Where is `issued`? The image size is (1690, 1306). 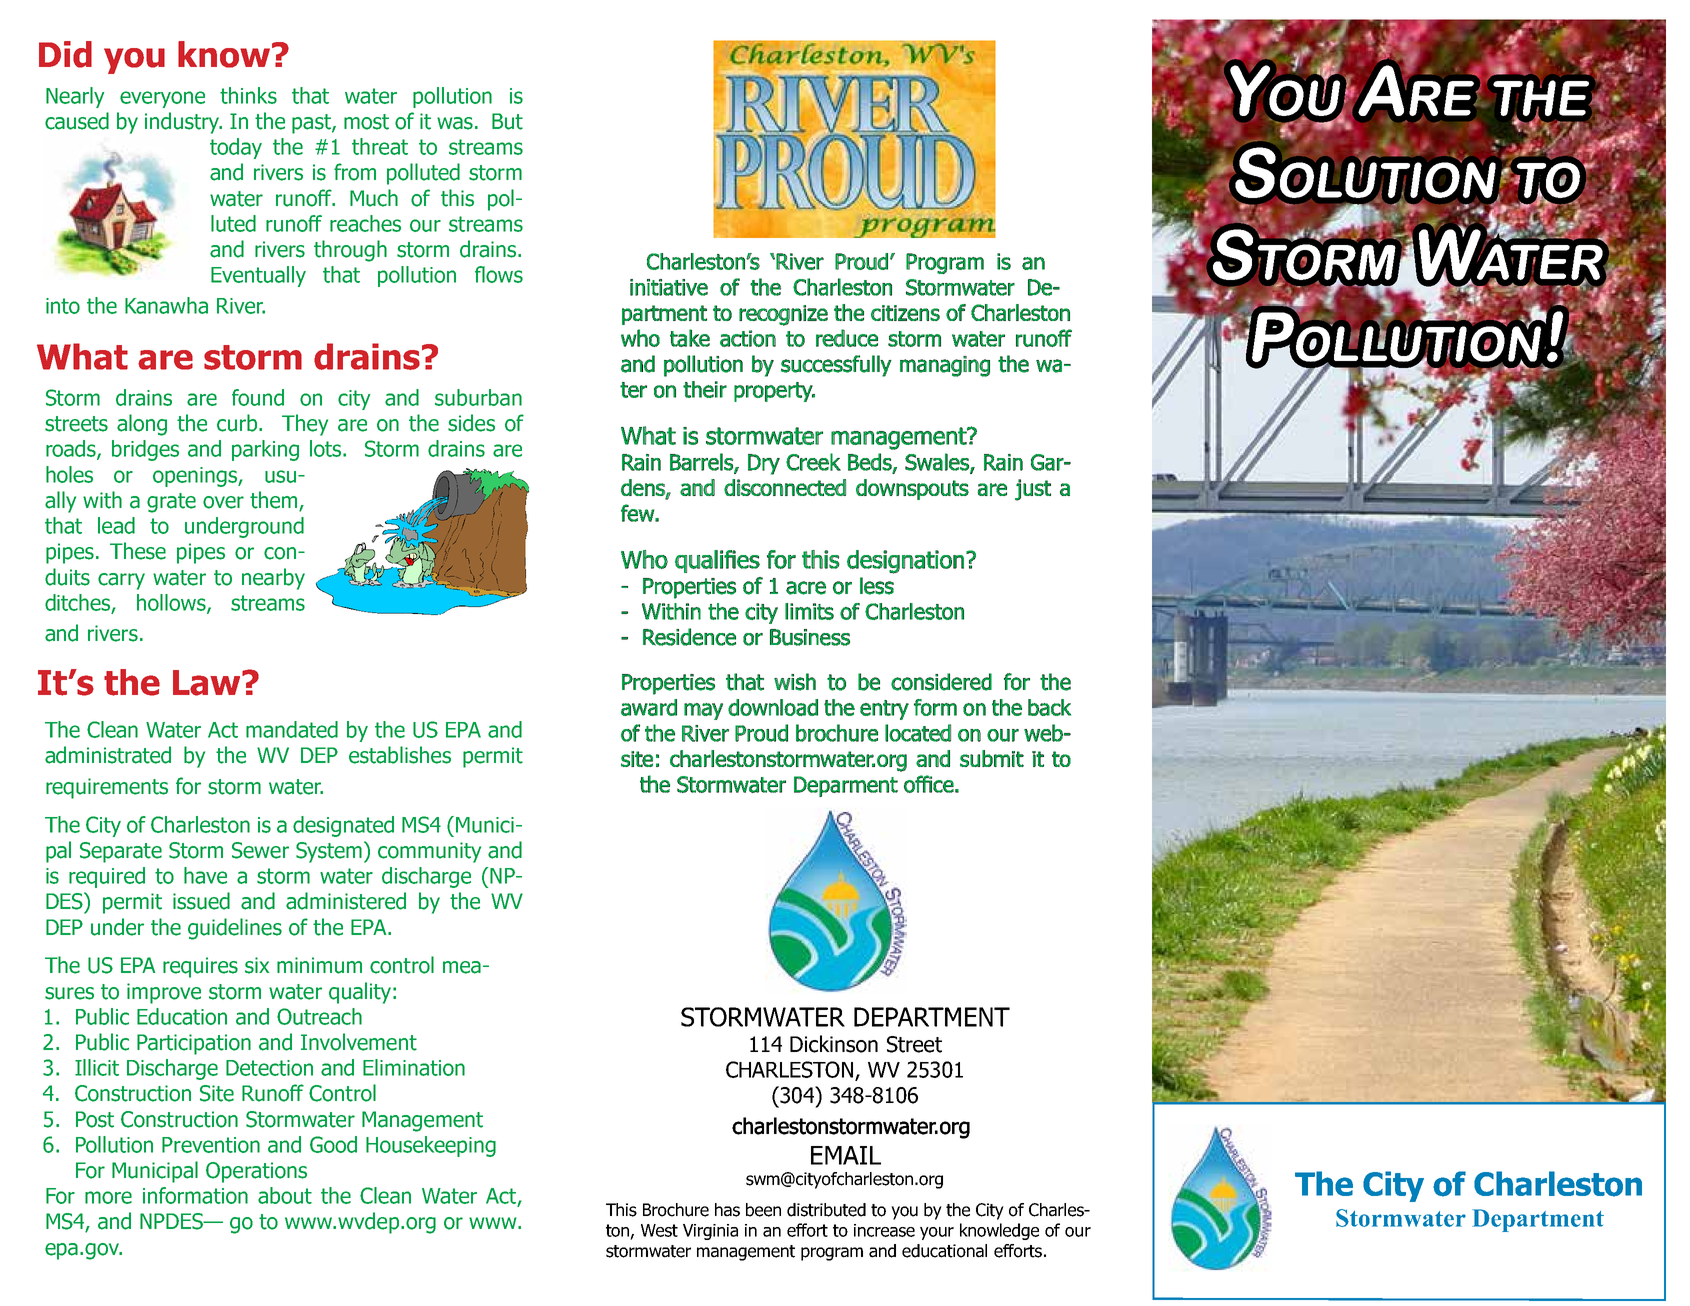
issued is located at coordinates (201, 901).
